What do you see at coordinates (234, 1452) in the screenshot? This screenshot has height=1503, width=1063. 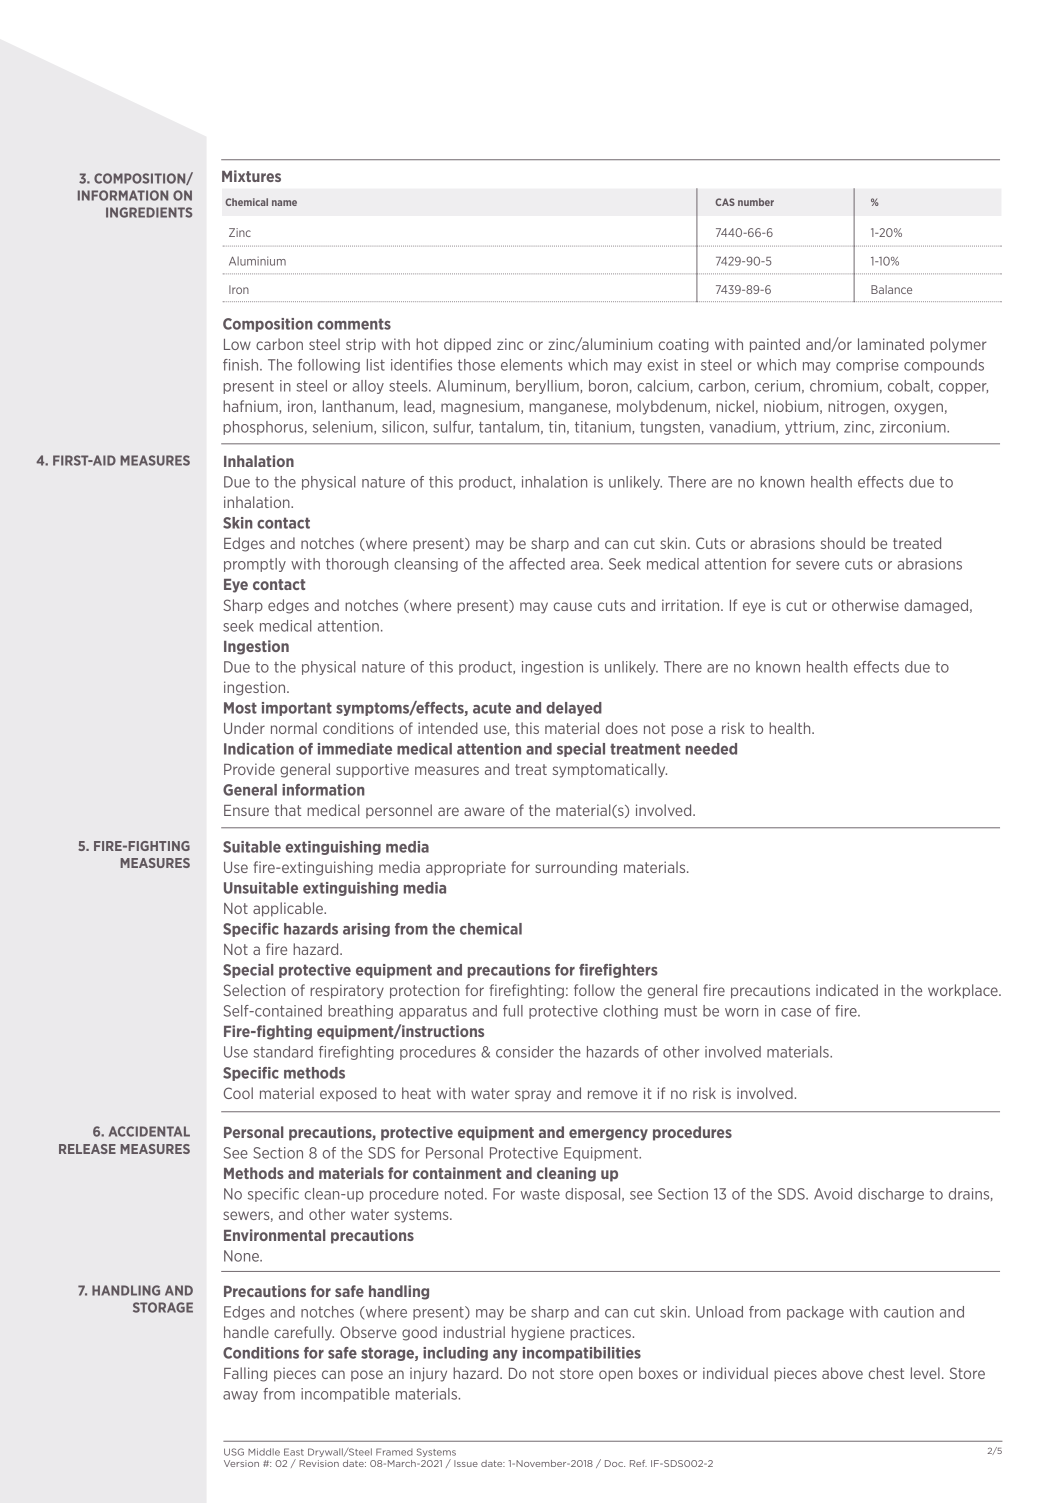 I see `USG` at bounding box center [234, 1452].
